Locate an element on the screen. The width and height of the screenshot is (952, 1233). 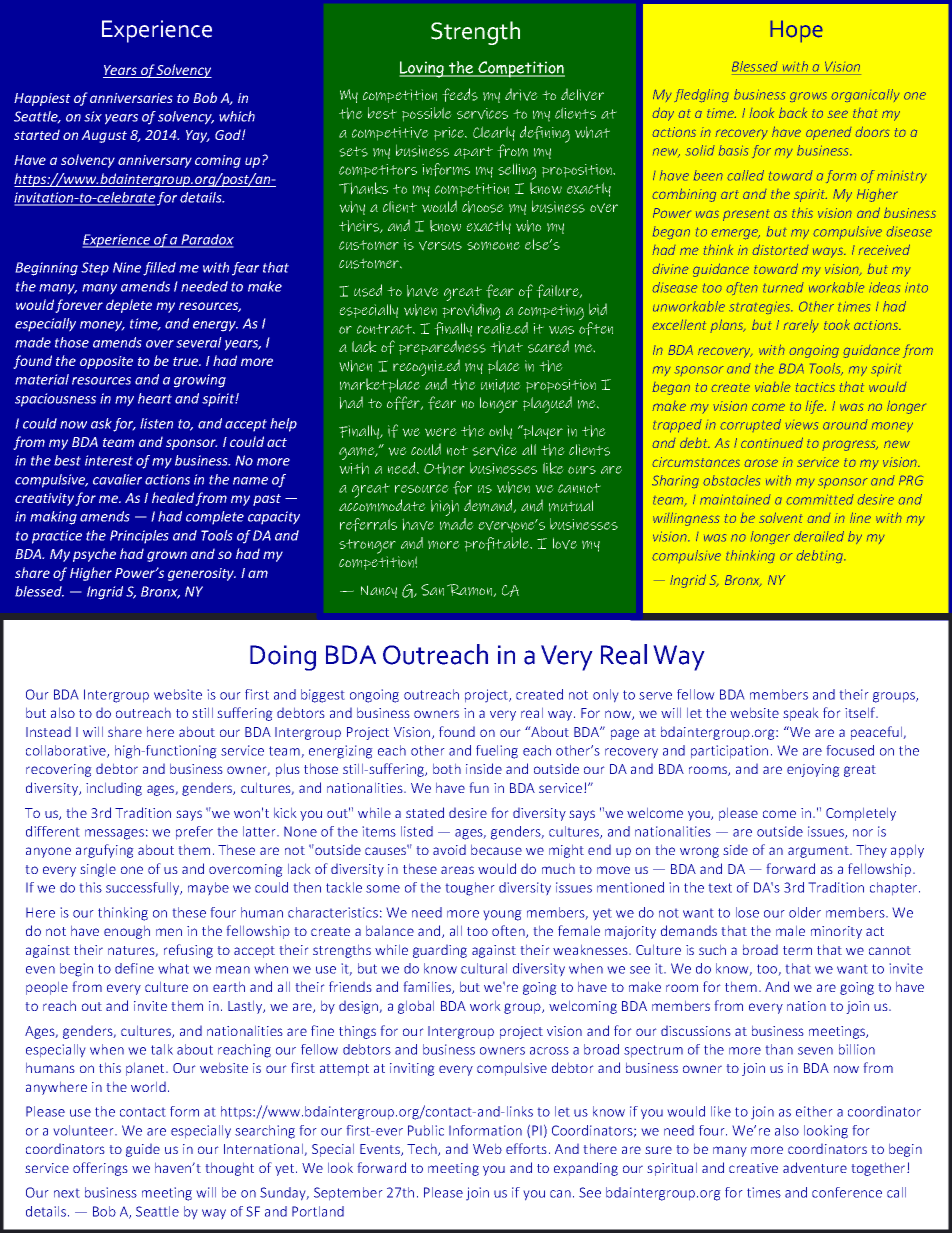
enough is located at coordinates (127, 932).
